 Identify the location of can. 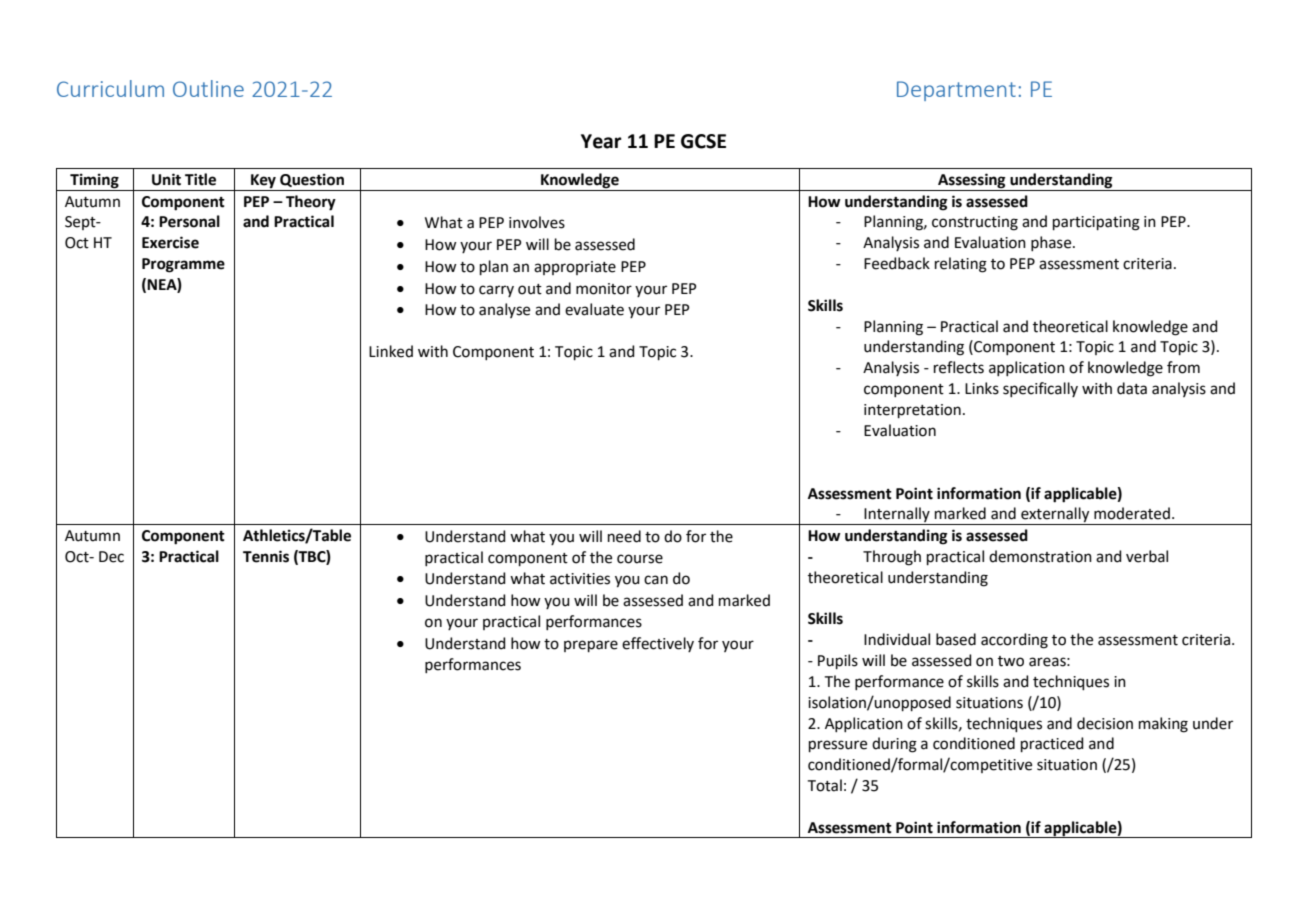
(656, 580).
